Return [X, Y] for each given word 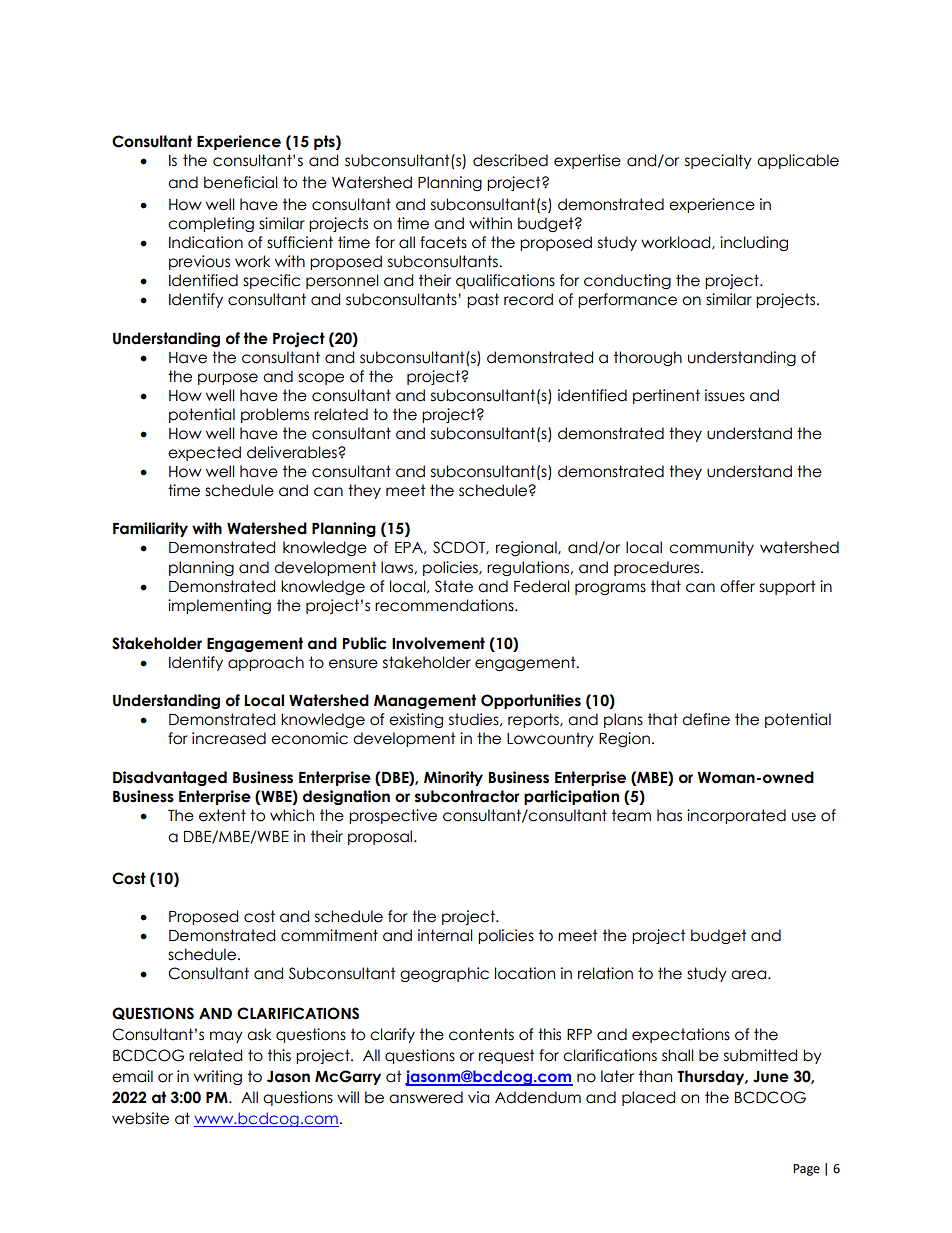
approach [266, 663]
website [140, 1118]
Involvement [438, 643]
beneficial [241, 182]
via [478, 1097]
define [706, 719]
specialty [718, 161]
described [510, 160]
